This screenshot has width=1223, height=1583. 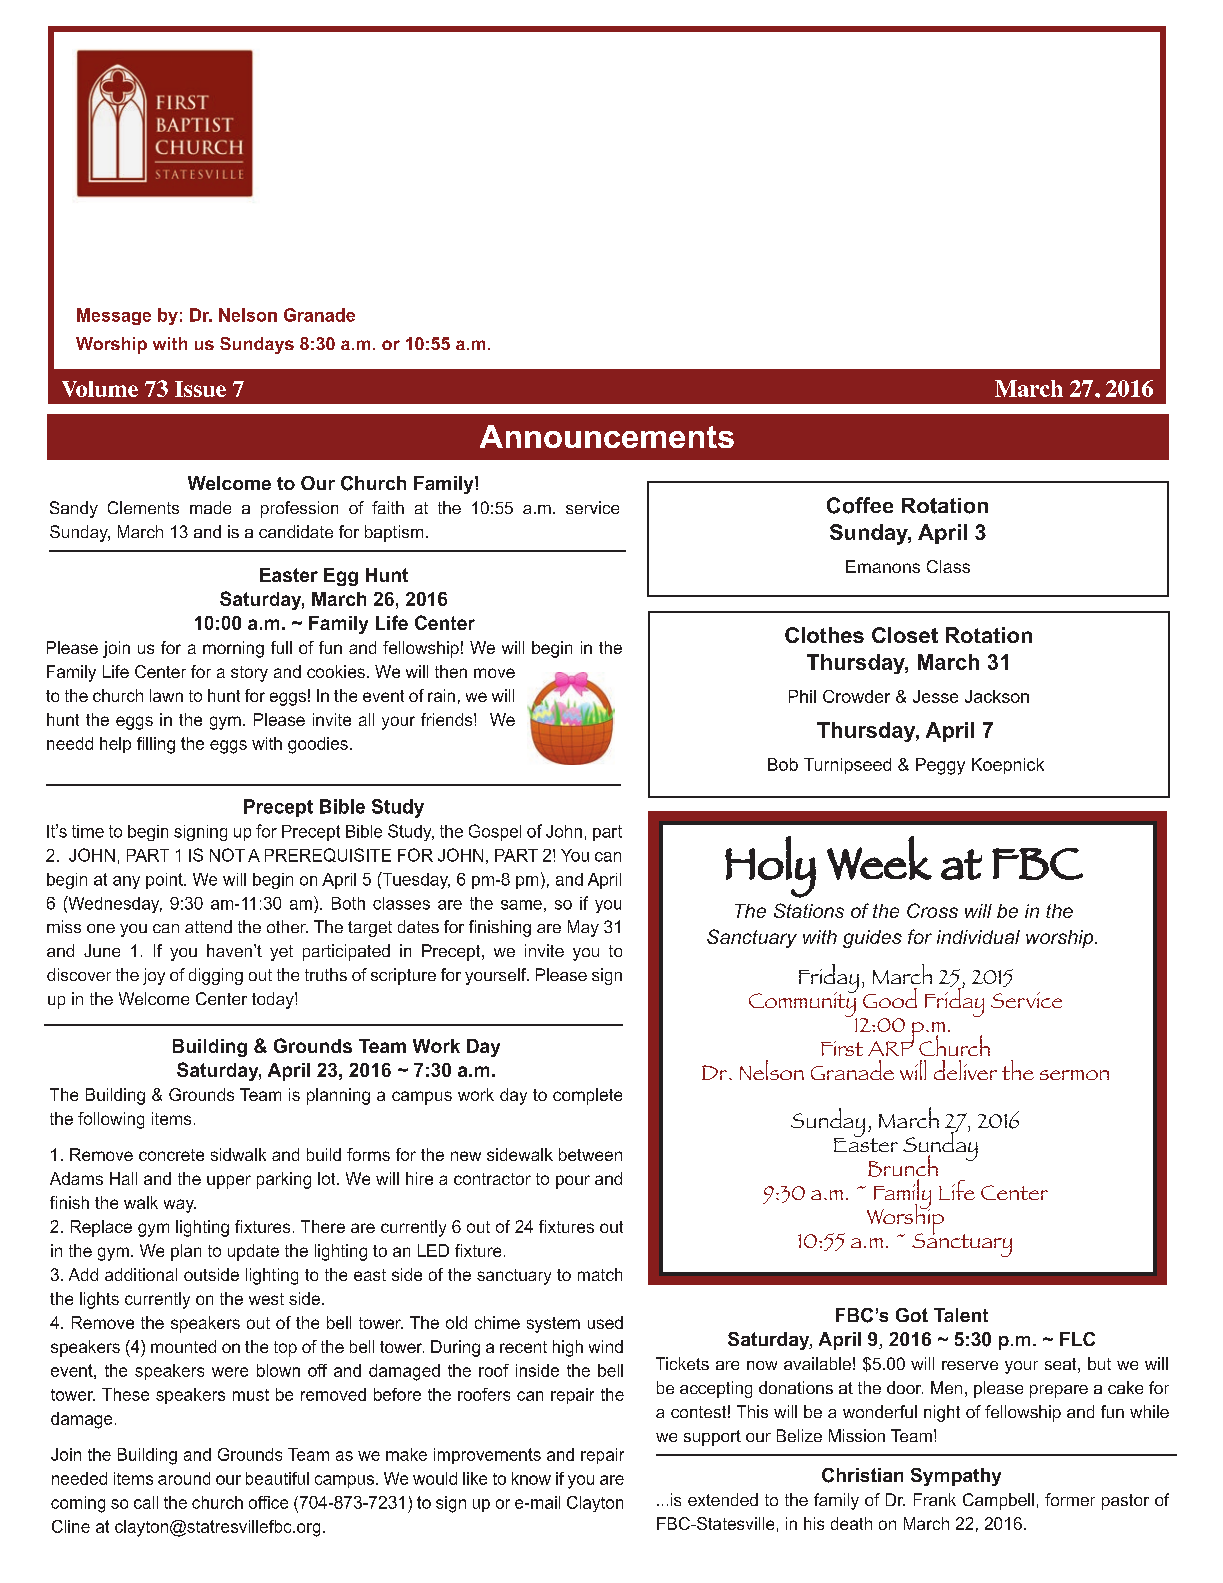 I want to click on May, so click(x=583, y=928).
